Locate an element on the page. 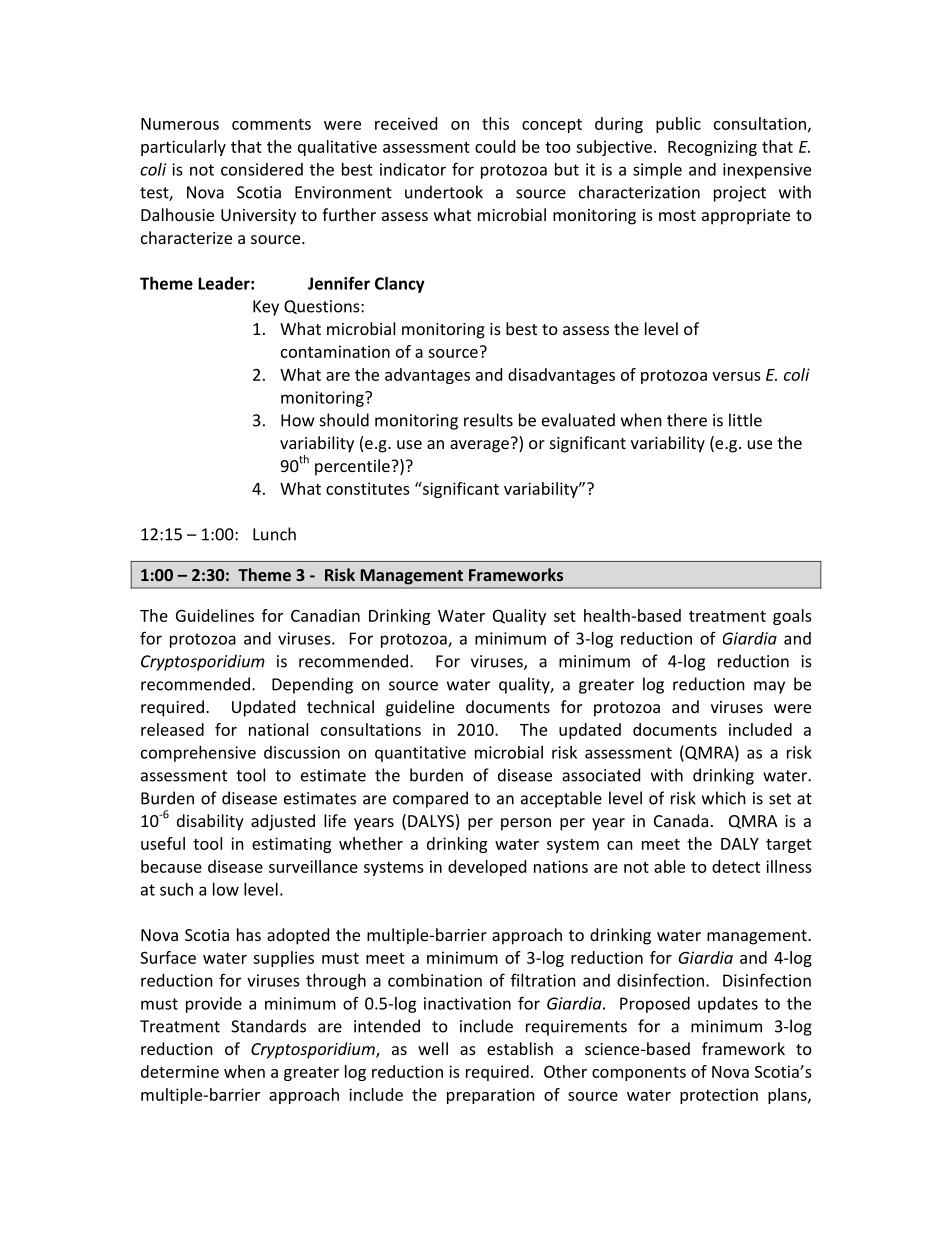 This document has height=1233, width=952. comments is located at coordinates (271, 124).
